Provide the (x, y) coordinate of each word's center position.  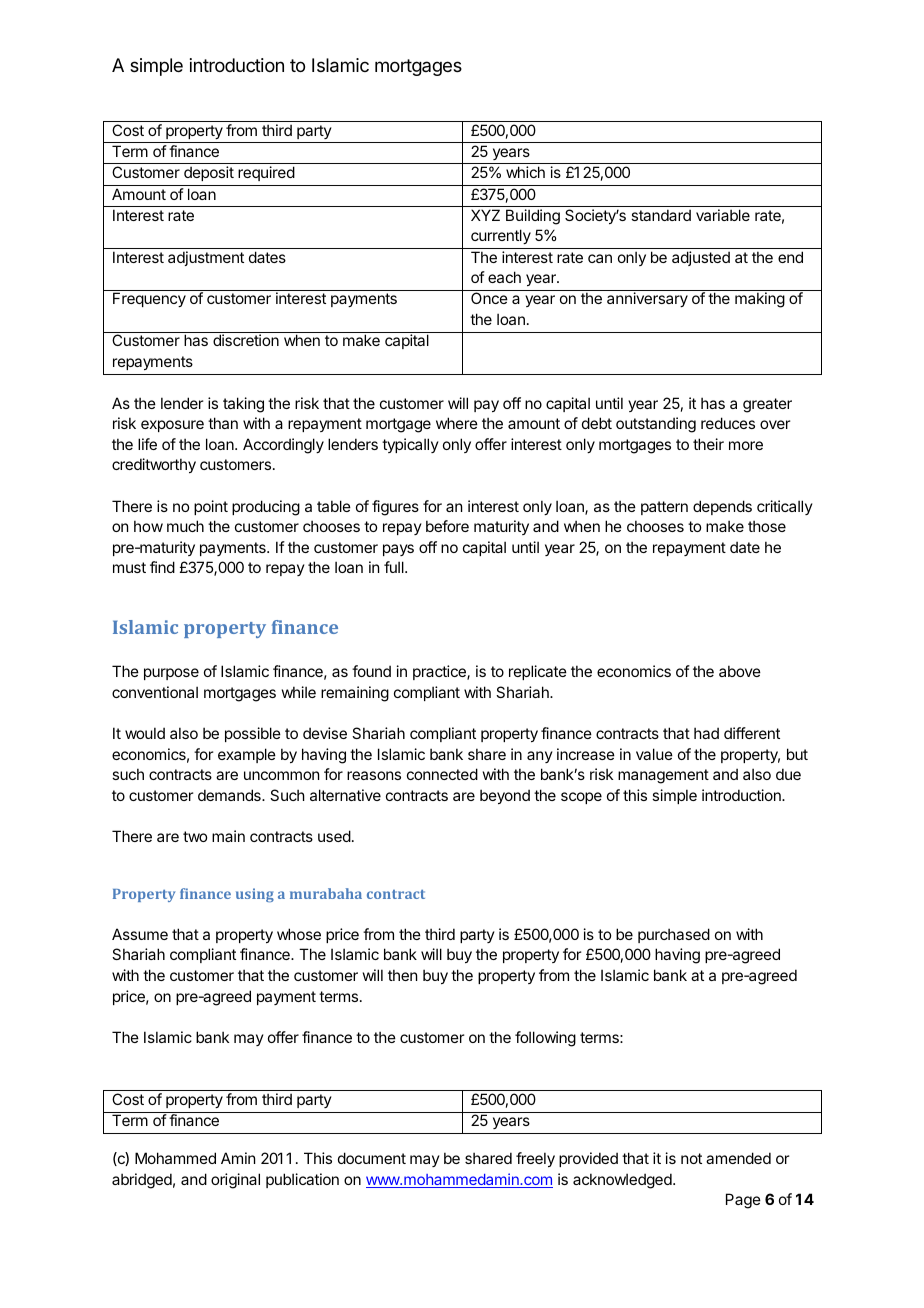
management (663, 776)
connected (442, 774)
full (395, 567)
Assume (140, 934)
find (162, 567)
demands (230, 795)
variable (723, 215)
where (457, 423)
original (235, 1181)
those (767, 526)
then (402, 975)
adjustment (206, 258)
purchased (674, 935)
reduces (728, 423)
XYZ (485, 215)
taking (243, 405)
